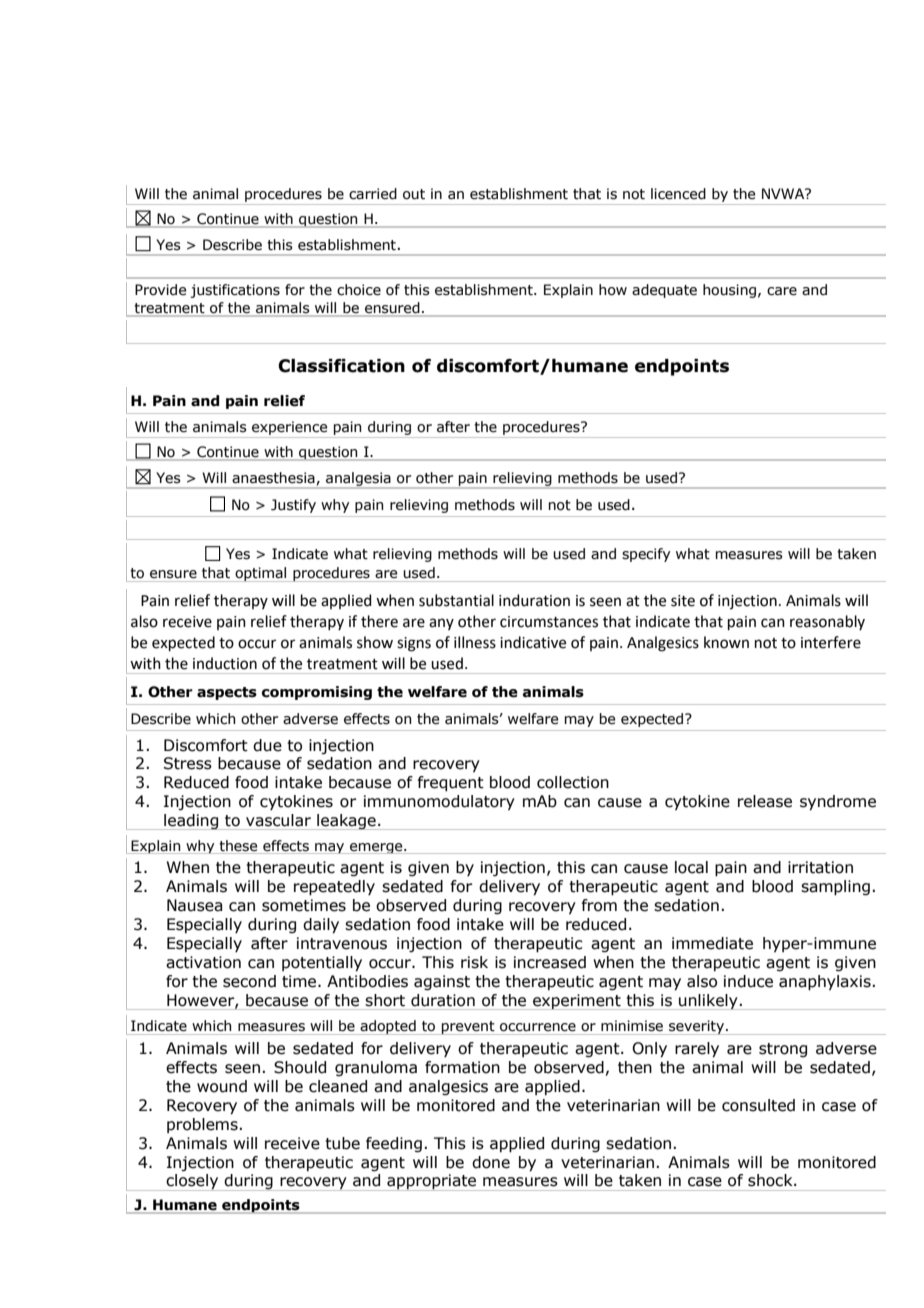 This page has width=924, height=1308. Describe the element at coordinates (414, 194) in the page. I see `out` at that location.
